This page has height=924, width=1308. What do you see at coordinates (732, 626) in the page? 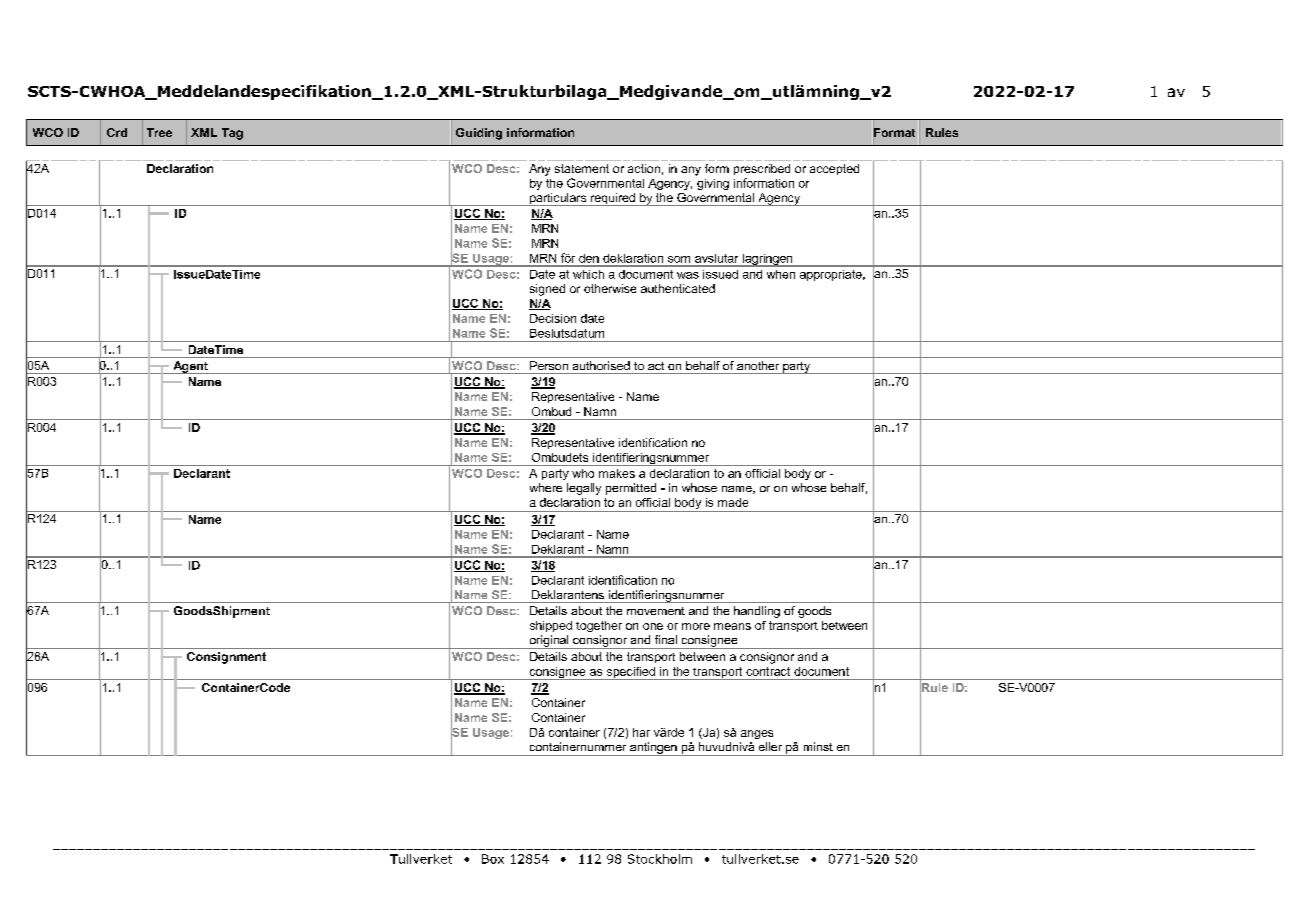
I see `means` at bounding box center [732, 626].
